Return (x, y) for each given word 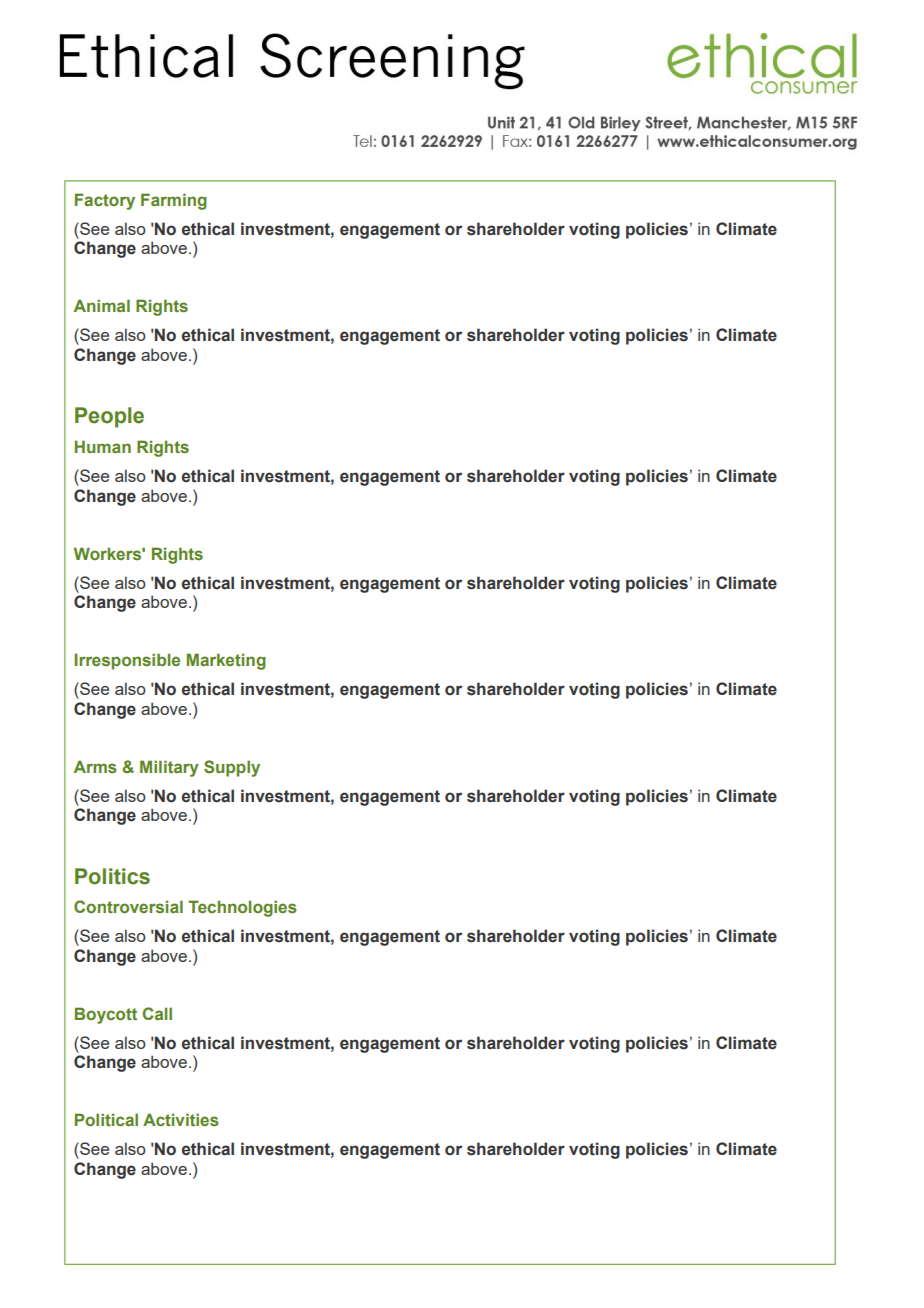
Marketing (226, 661)
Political (106, 1119)
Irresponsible (127, 661)
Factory (105, 201)
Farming (174, 201)
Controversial (128, 906)
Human (103, 446)
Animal (102, 305)
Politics (112, 876)
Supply (232, 768)
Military (169, 768)
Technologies (242, 908)
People (109, 417)
